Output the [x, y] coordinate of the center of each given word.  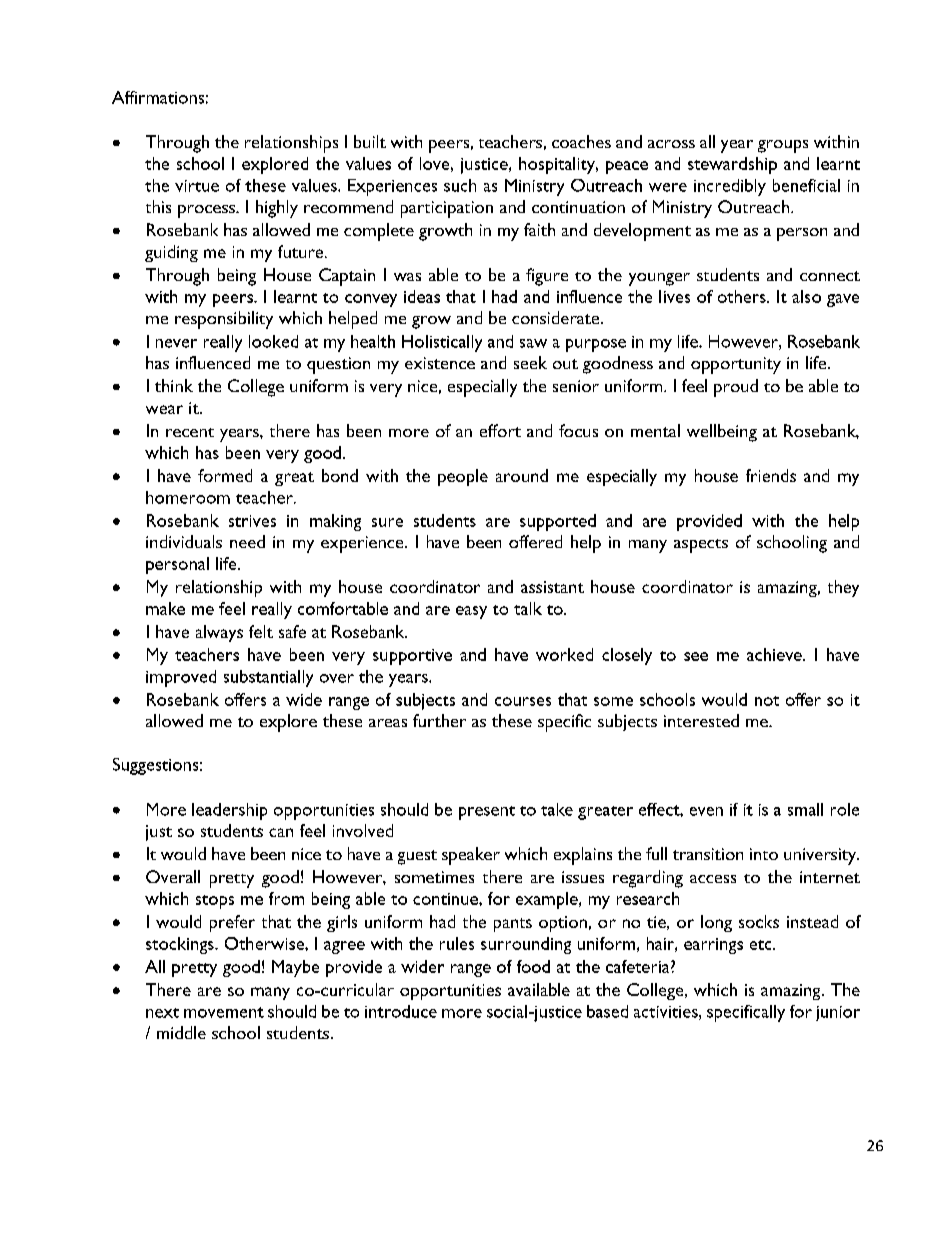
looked [273, 341]
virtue [197, 186]
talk [528, 608]
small [805, 809]
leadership [229, 811]
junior [838, 1013]
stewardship [732, 165]
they [843, 588]
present [487, 813]
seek [530, 362]
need [247, 541]
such [460, 185]
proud [736, 388]
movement [224, 1012]
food [533, 966]
